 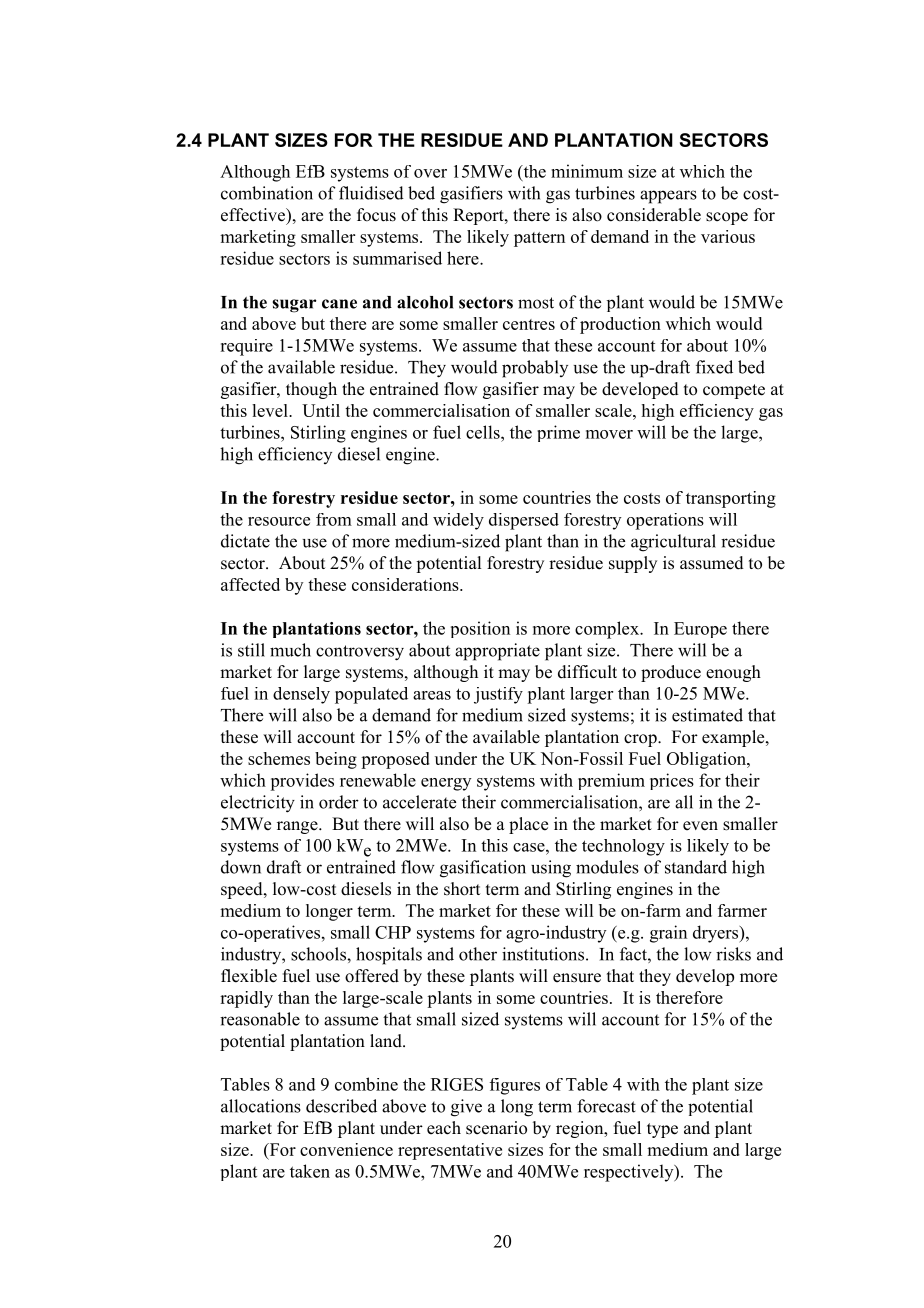 I want to click on scenario, so click(x=496, y=1128).
